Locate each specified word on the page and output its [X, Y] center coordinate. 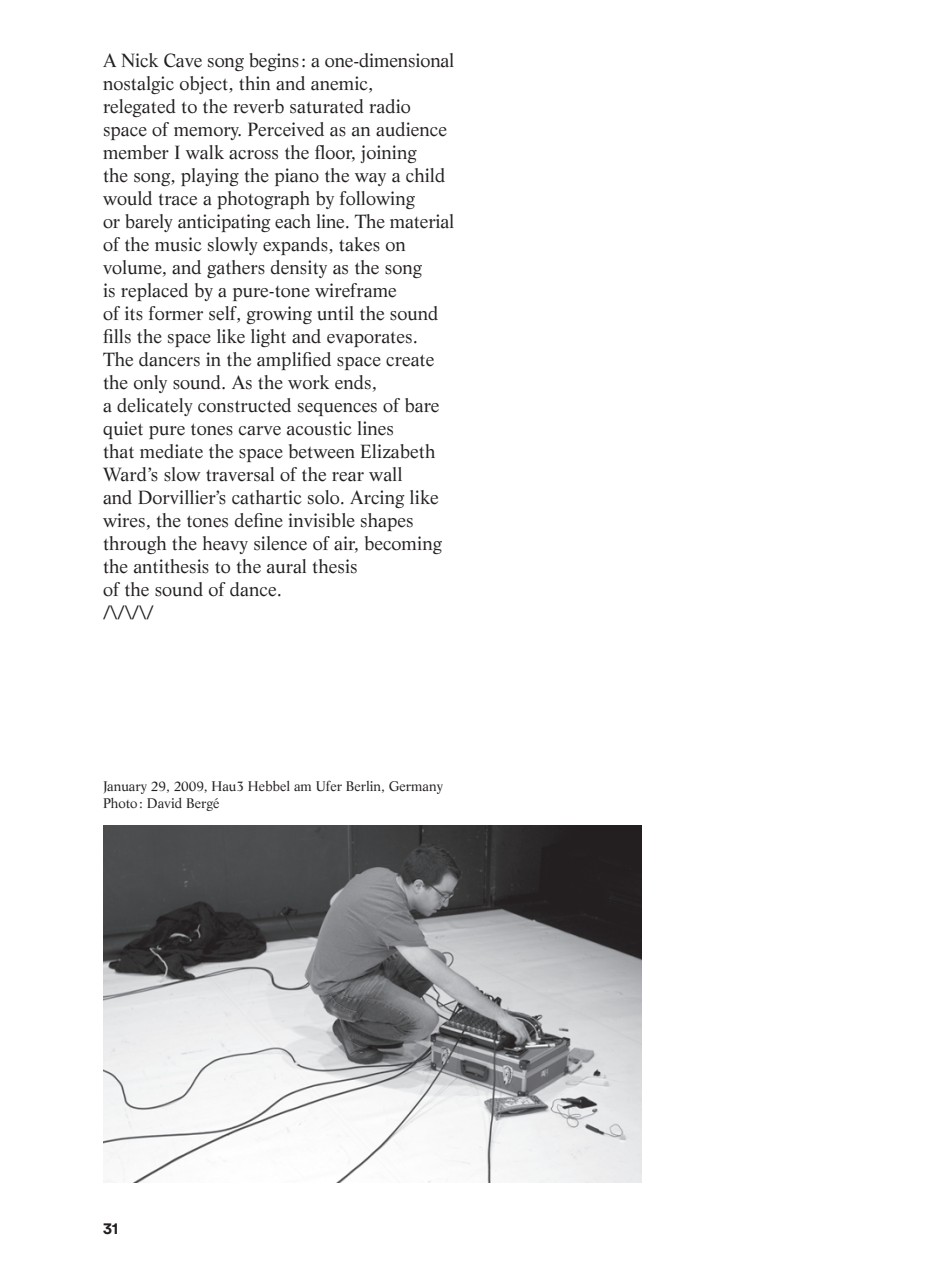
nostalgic [138, 85]
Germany [416, 787]
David [164, 803]
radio [390, 106]
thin [254, 83]
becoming [403, 545]
